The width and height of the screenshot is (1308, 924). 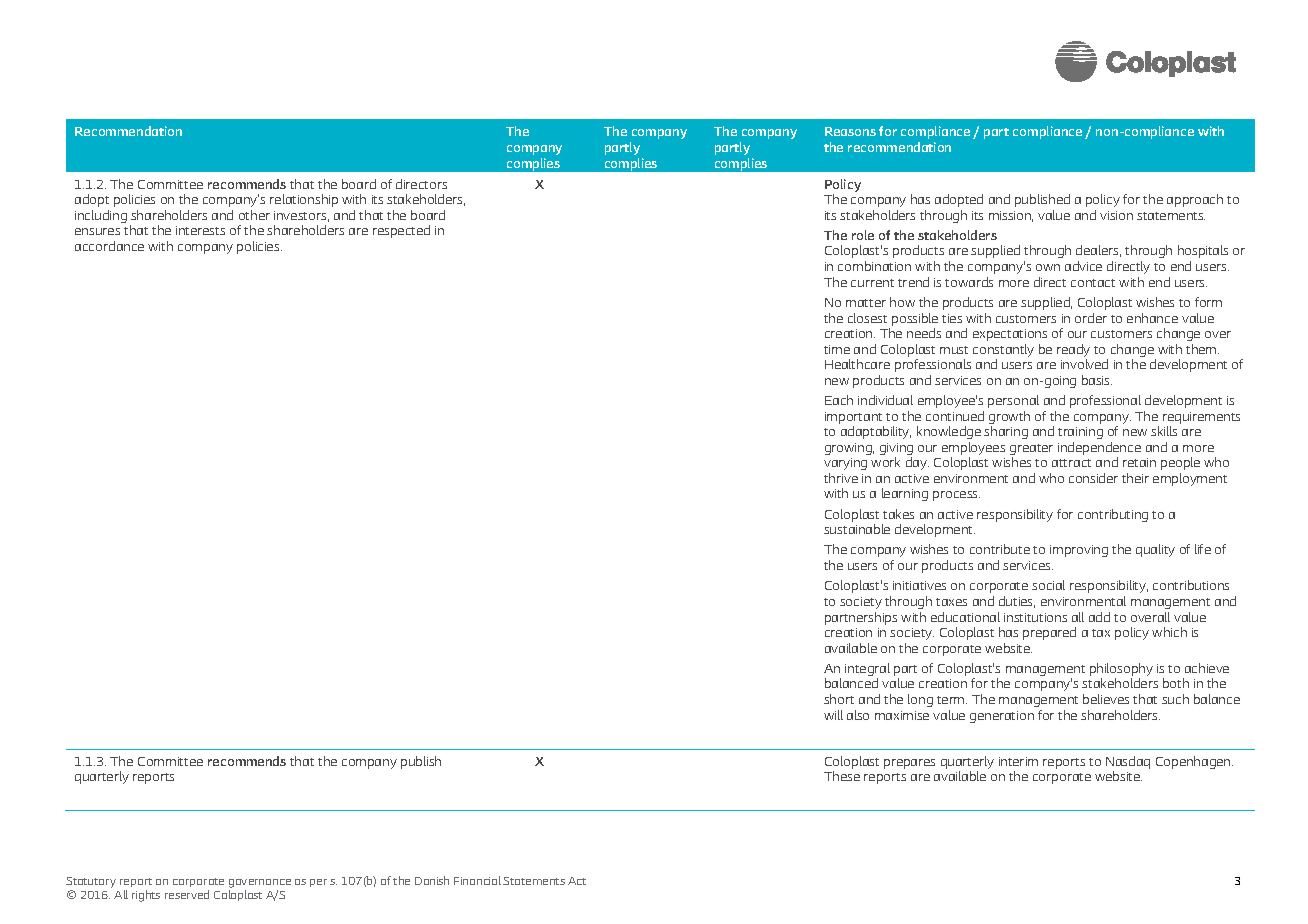 I want to click on sustainable, so click(x=857, y=529).
